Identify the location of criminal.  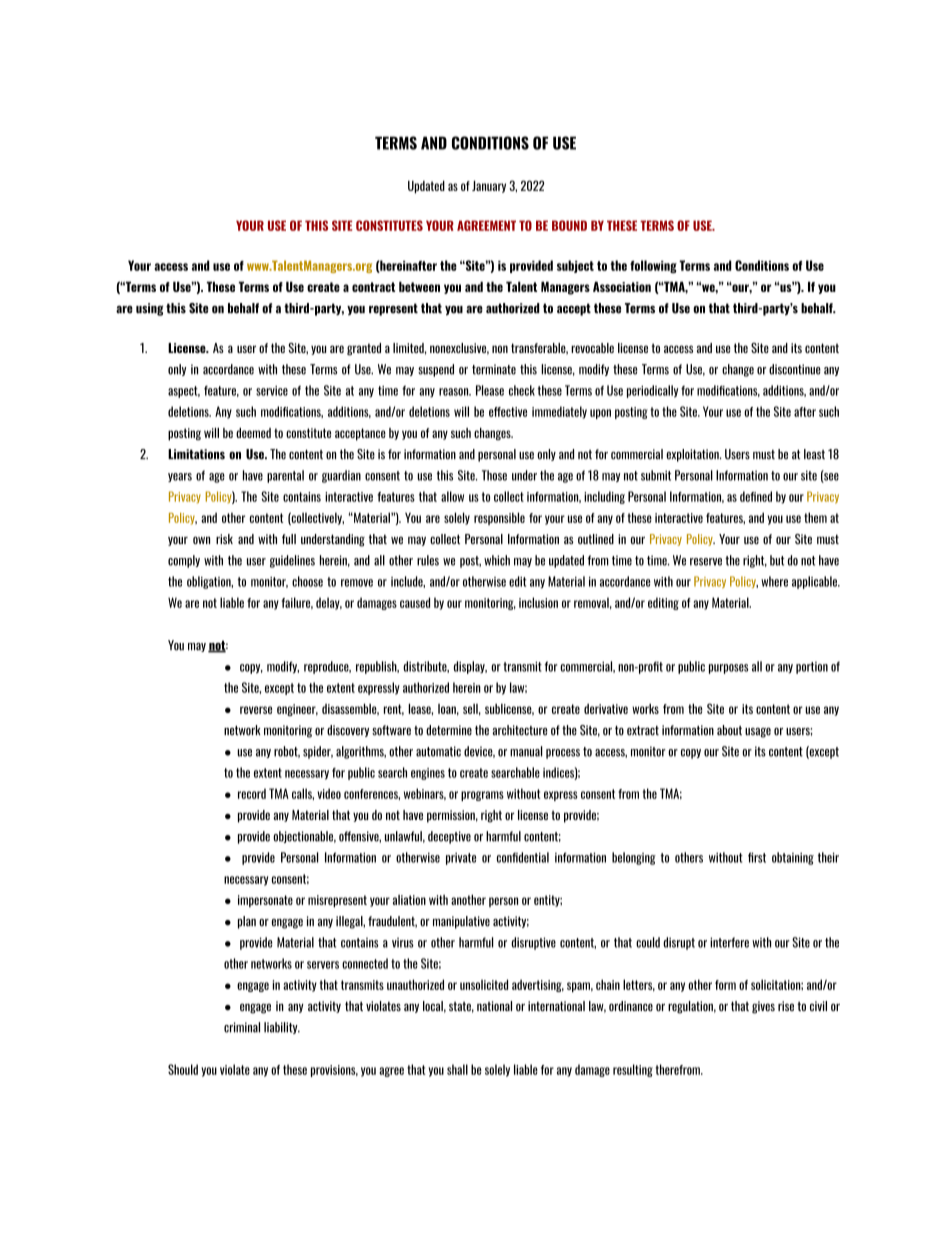
(242, 1027).
